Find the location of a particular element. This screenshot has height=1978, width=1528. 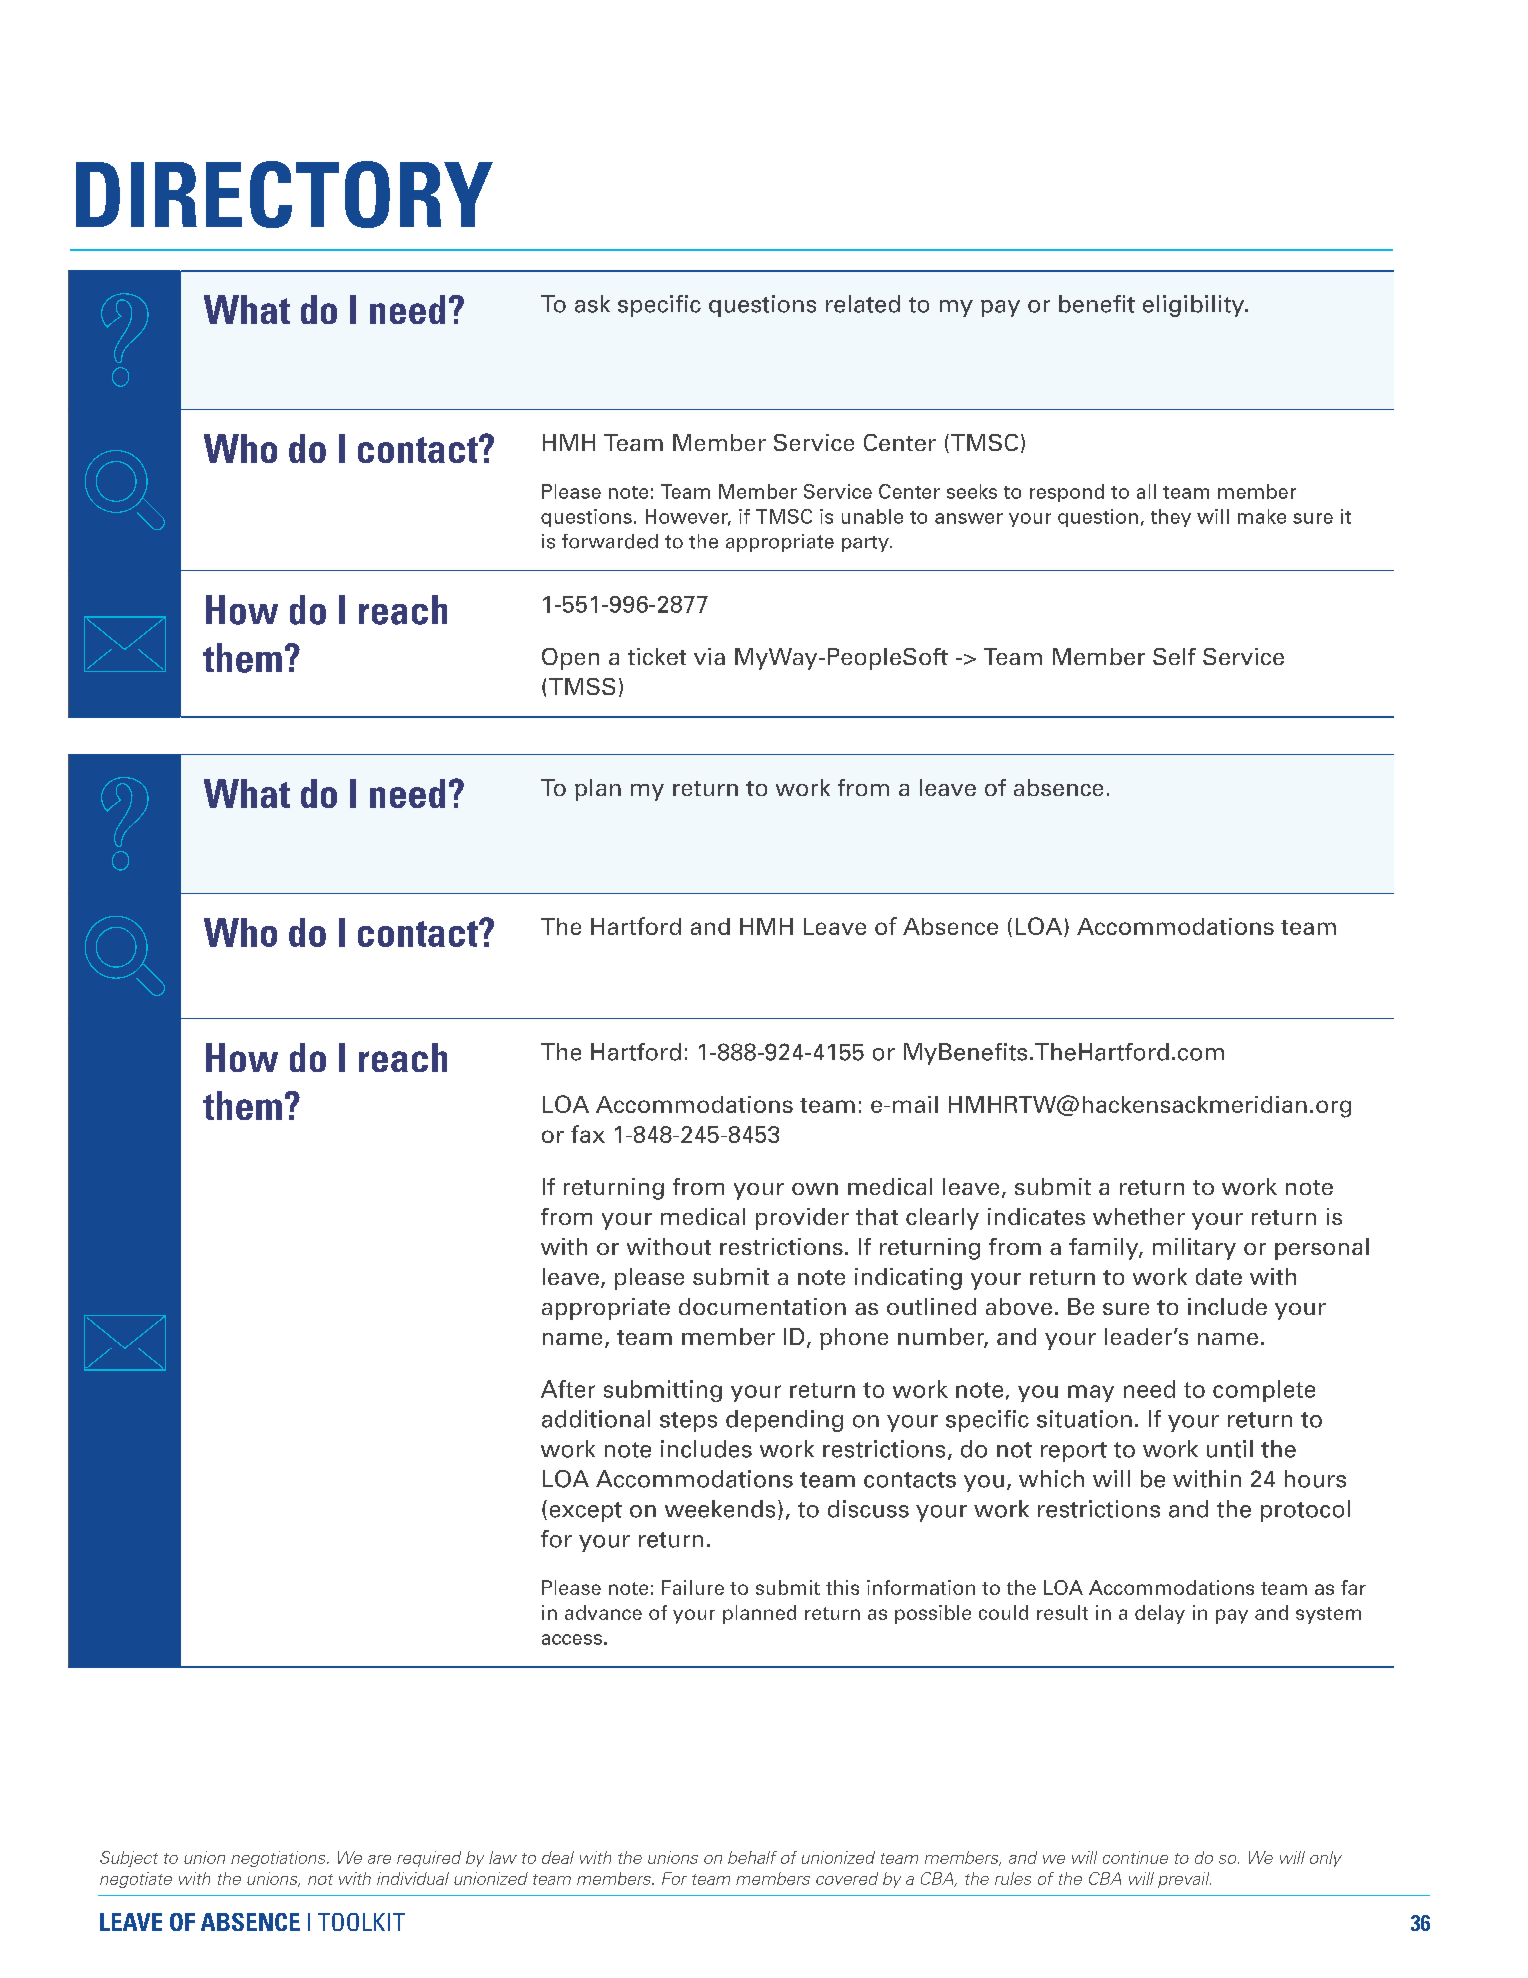

negotiations is located at coordinates (279, 1859).
